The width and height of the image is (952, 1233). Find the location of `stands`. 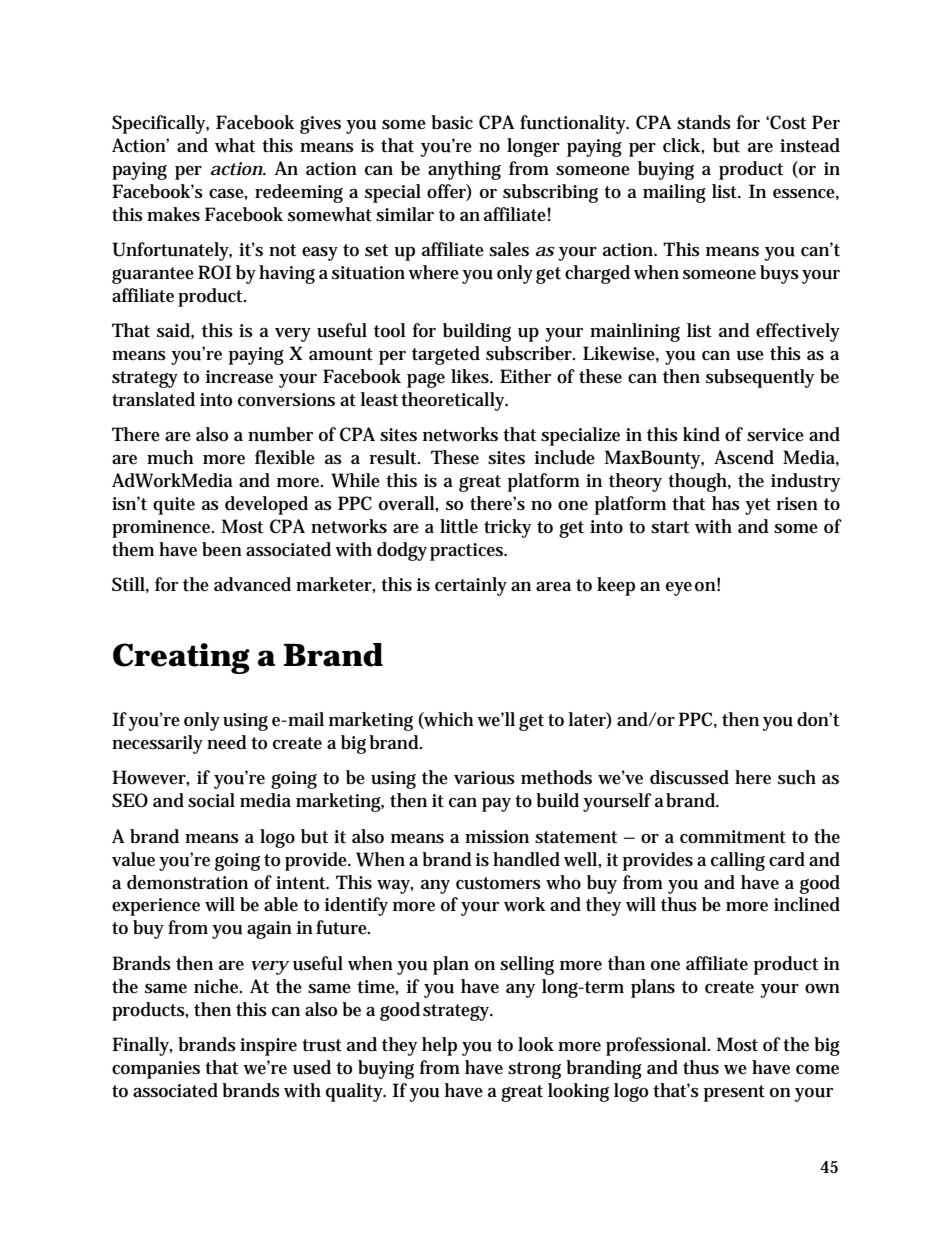

stands is located at coordinates (704, 122).
